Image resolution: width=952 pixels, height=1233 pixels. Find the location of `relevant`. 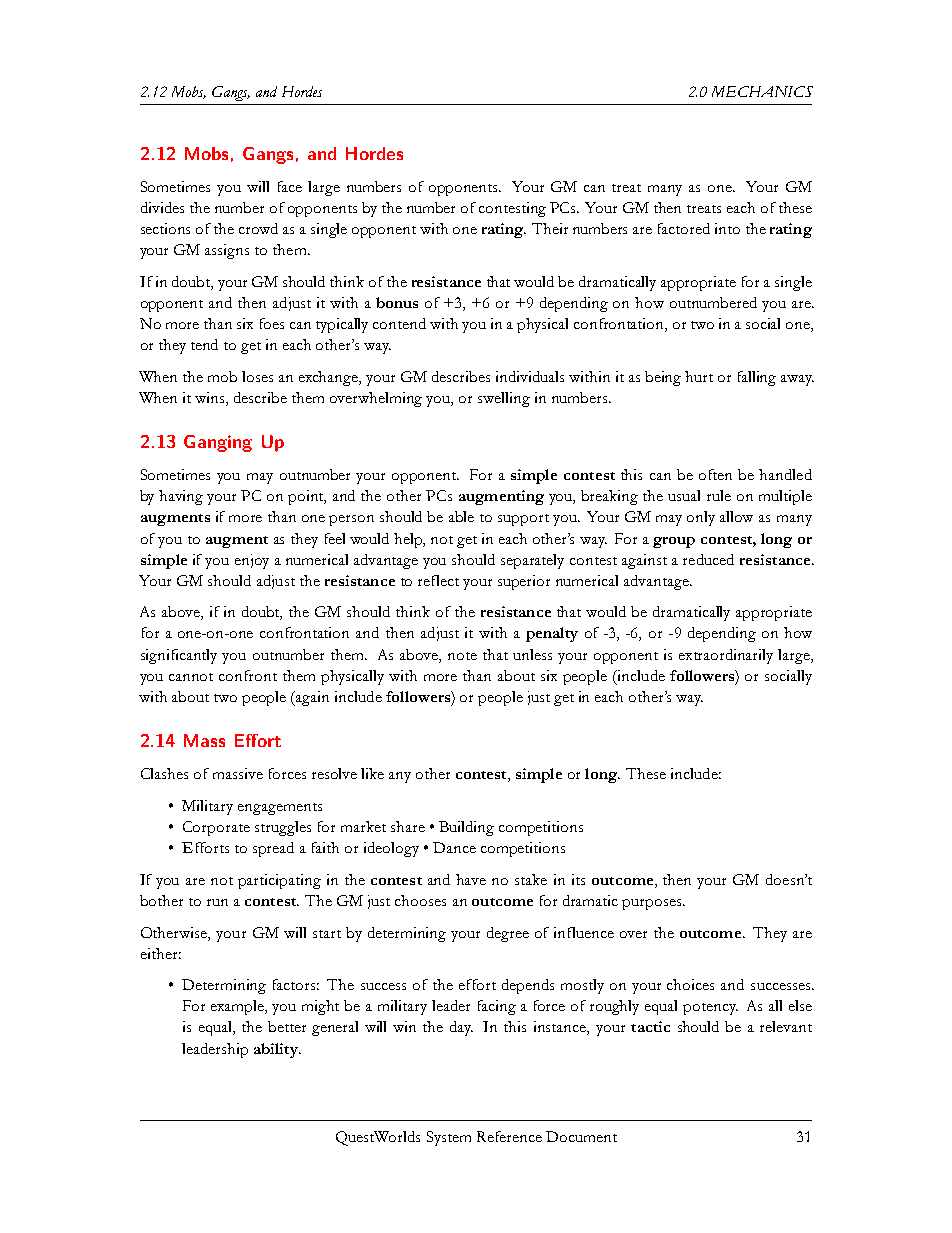

relevant is located at coordinates (786, 1026).
